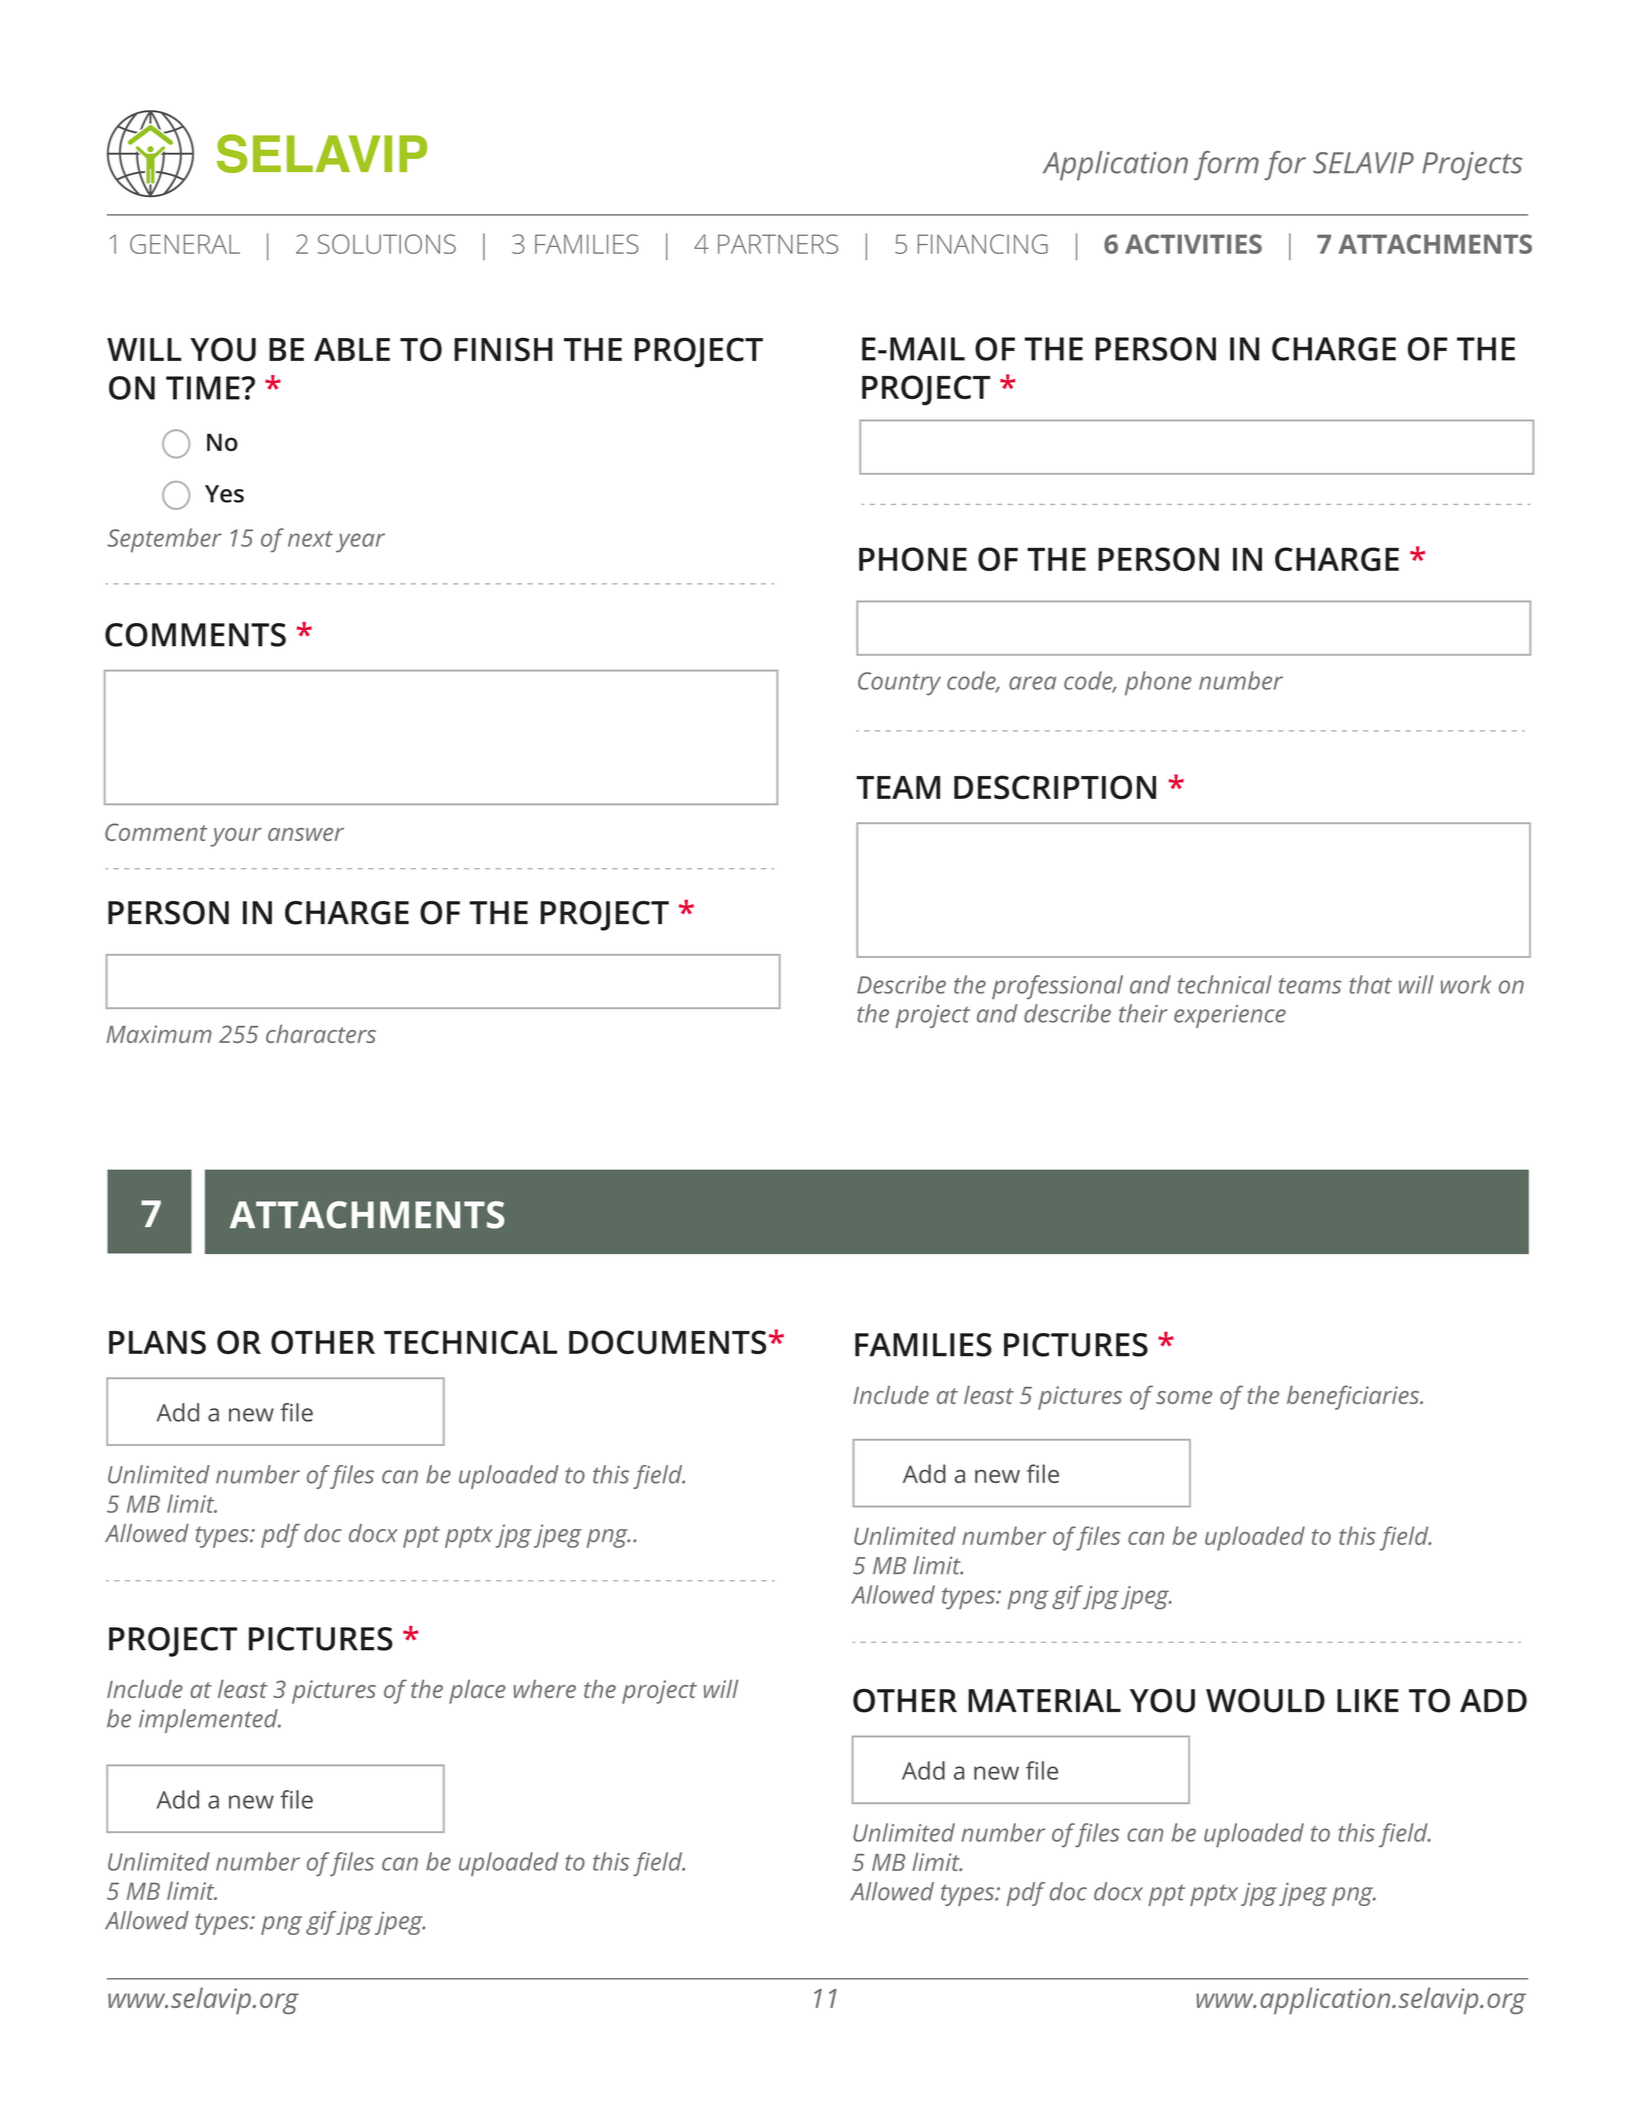 Image resolution: width=1635 pixels, height=2115 pixels. What do you see at coordinates (1055, 787) in the screenshot?
I see `DESCRIPTION` at bounding box center [1055, 787].
